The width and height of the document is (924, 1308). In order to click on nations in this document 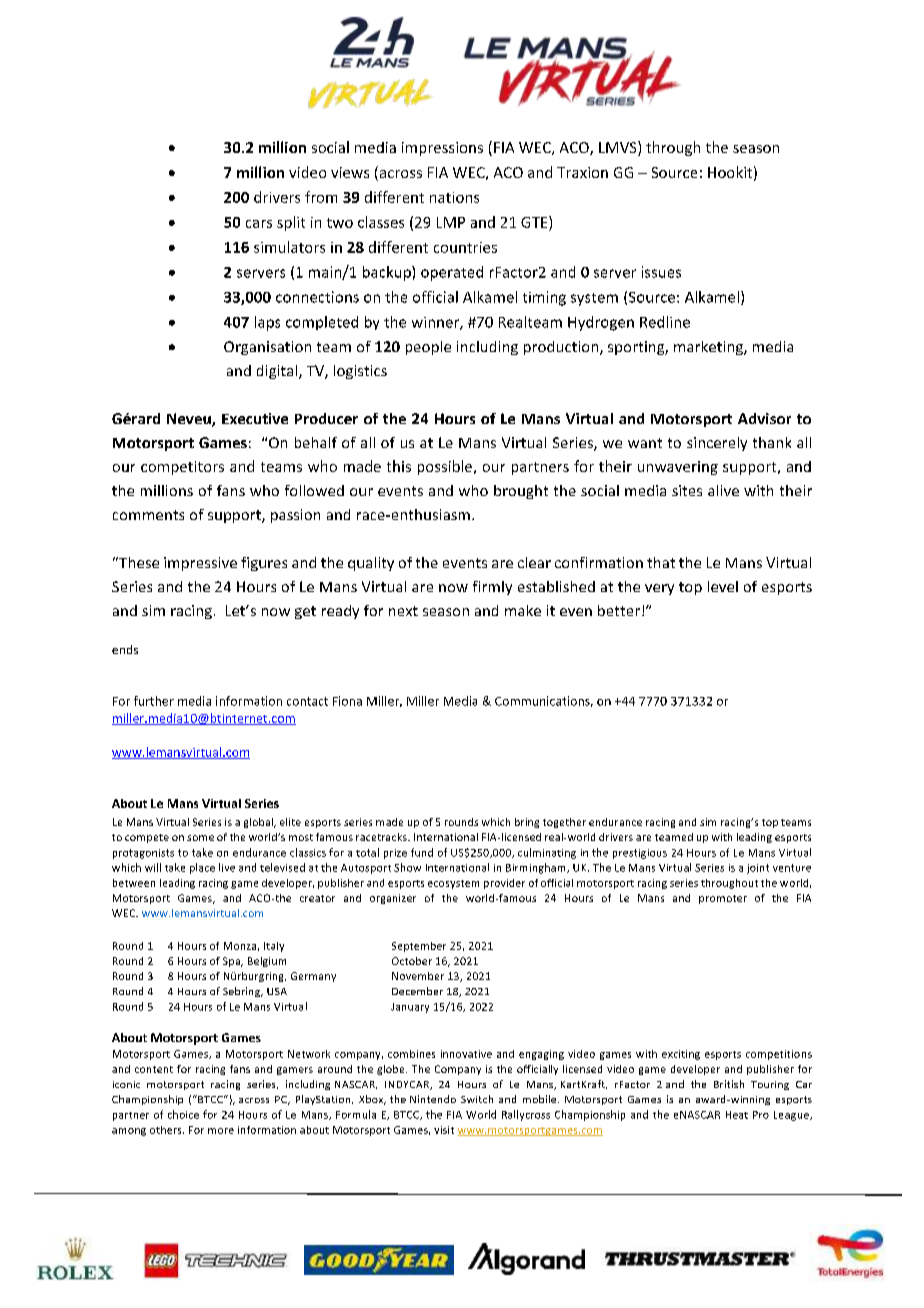, I will do `click(454, 197)`.
